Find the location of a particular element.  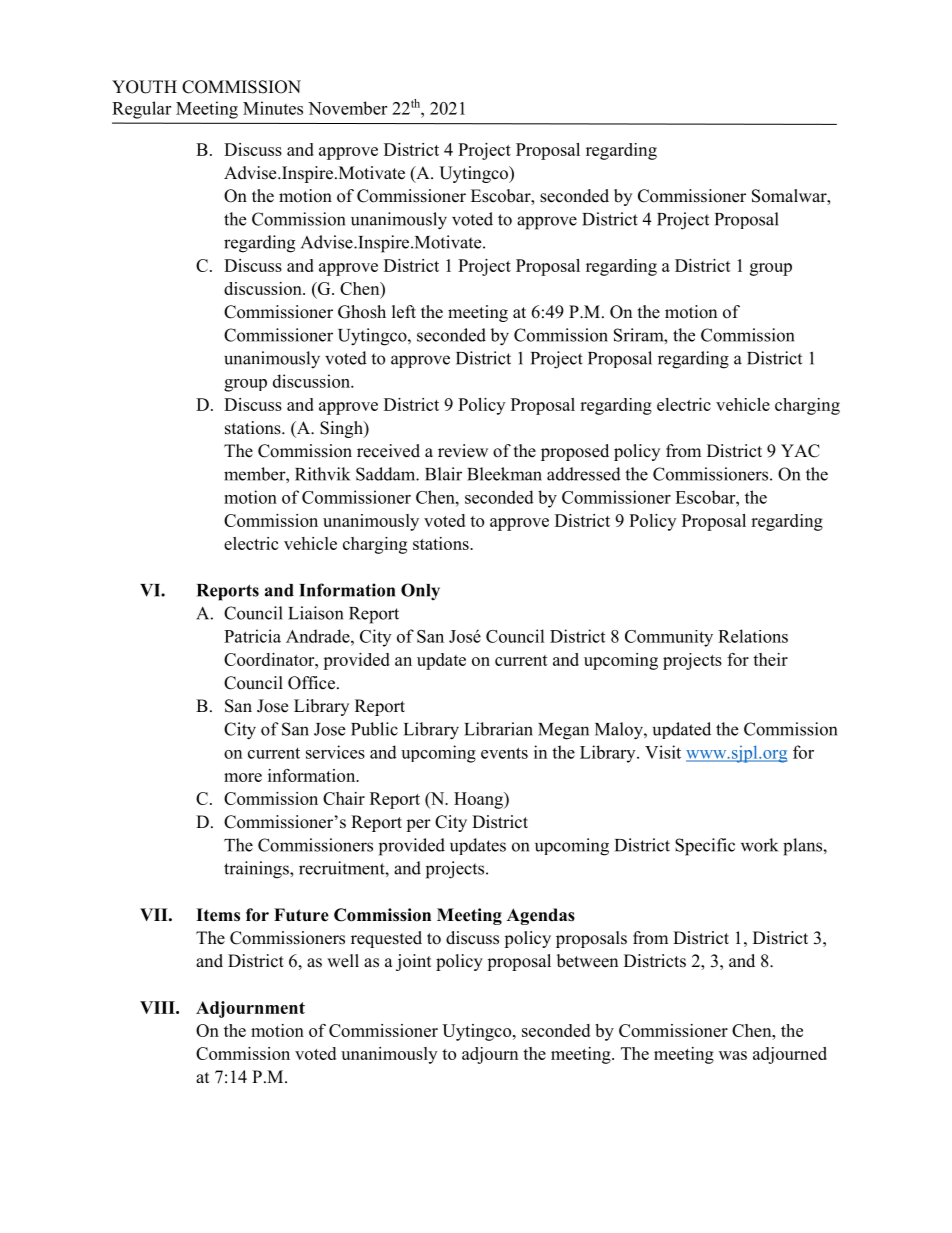

more is located at coordinates (243, 777).
